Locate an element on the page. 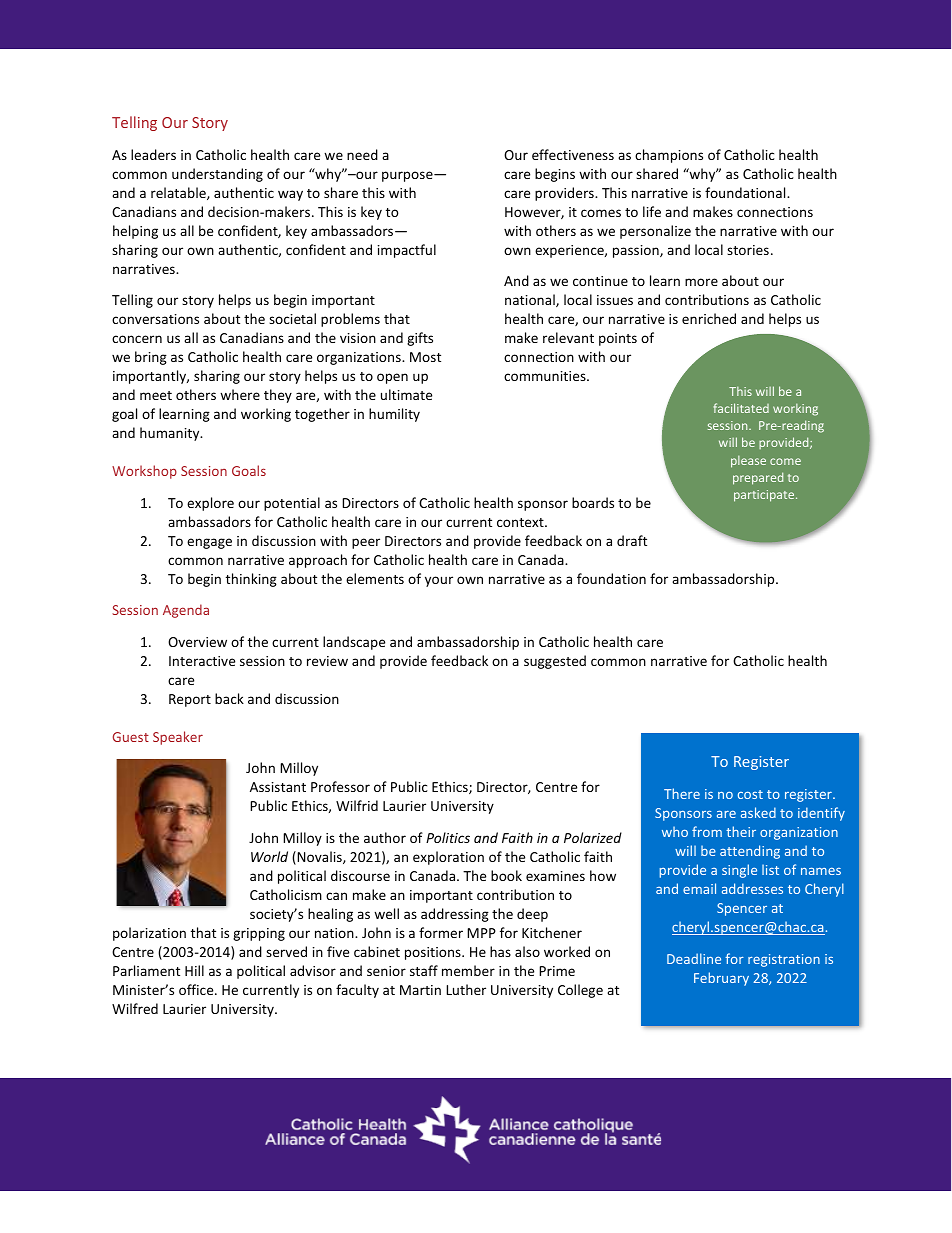  February is located at coordinates (721, 979).
